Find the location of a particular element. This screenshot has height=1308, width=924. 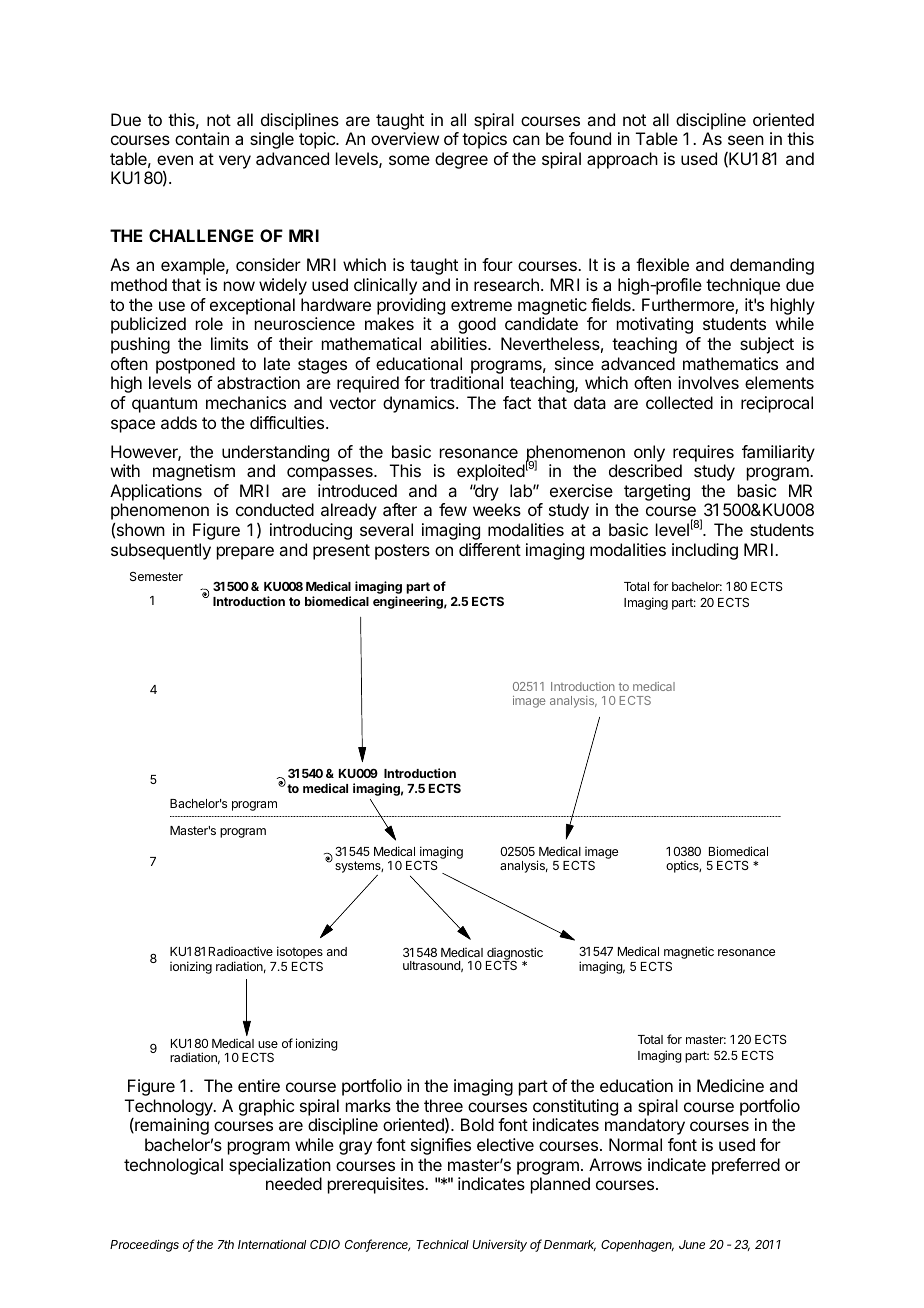

Medicine is located at coordinates (730, 1085).
